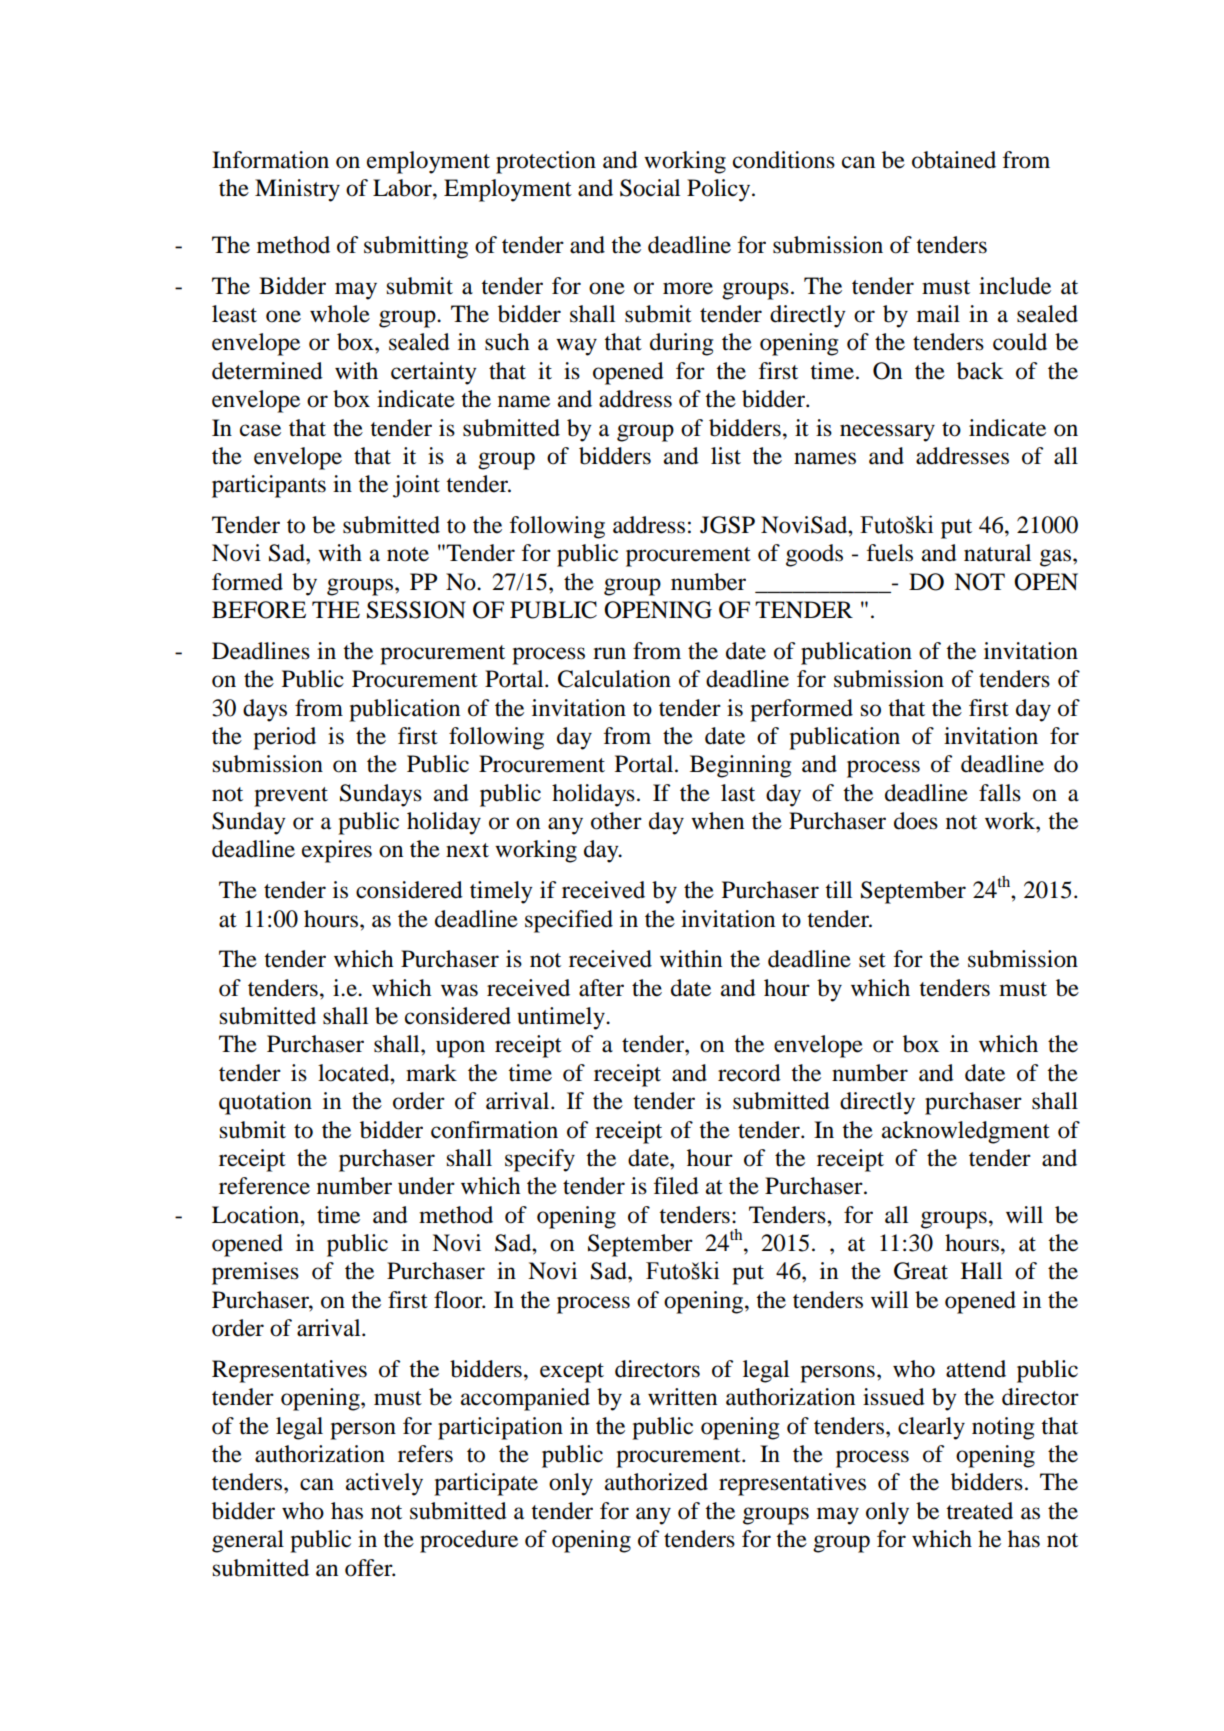  What do you see at coordinates (269, 486) in the screenshot?
I see `participants` at bounding box center [269, 486].
